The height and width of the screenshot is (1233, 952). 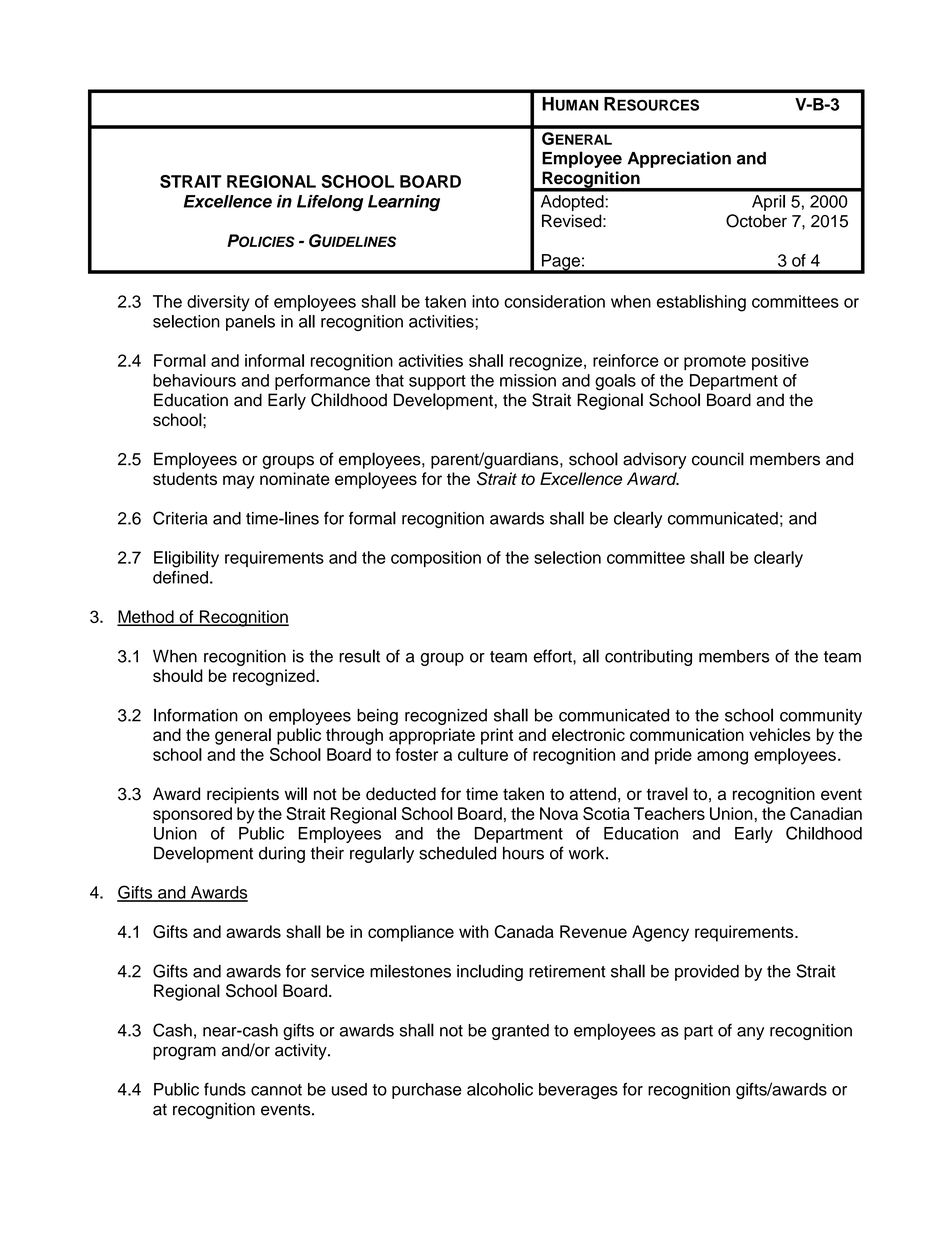 I want to click on any, so click(x=750, y=1033).
